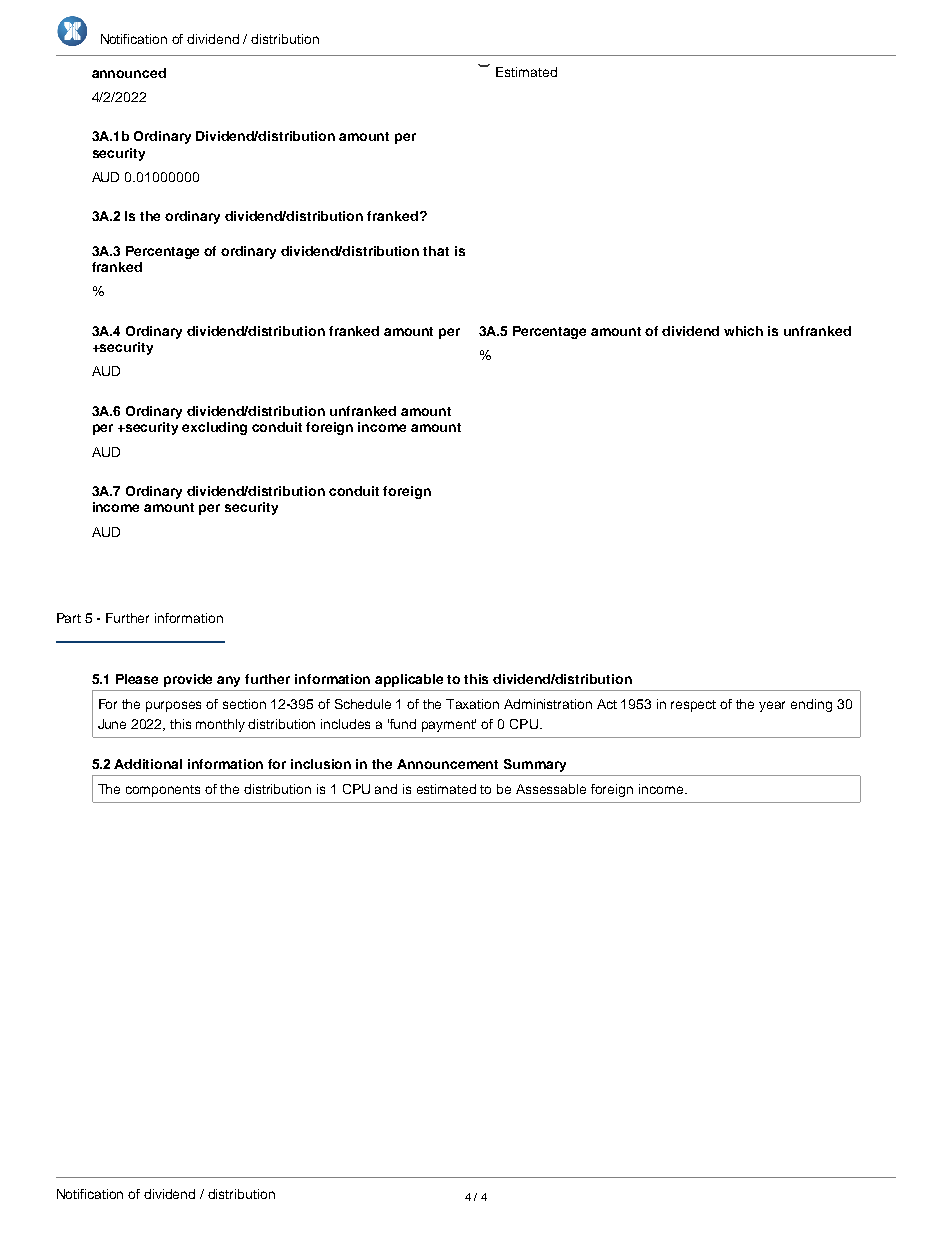  I want to click on that, so click(436, 251).
